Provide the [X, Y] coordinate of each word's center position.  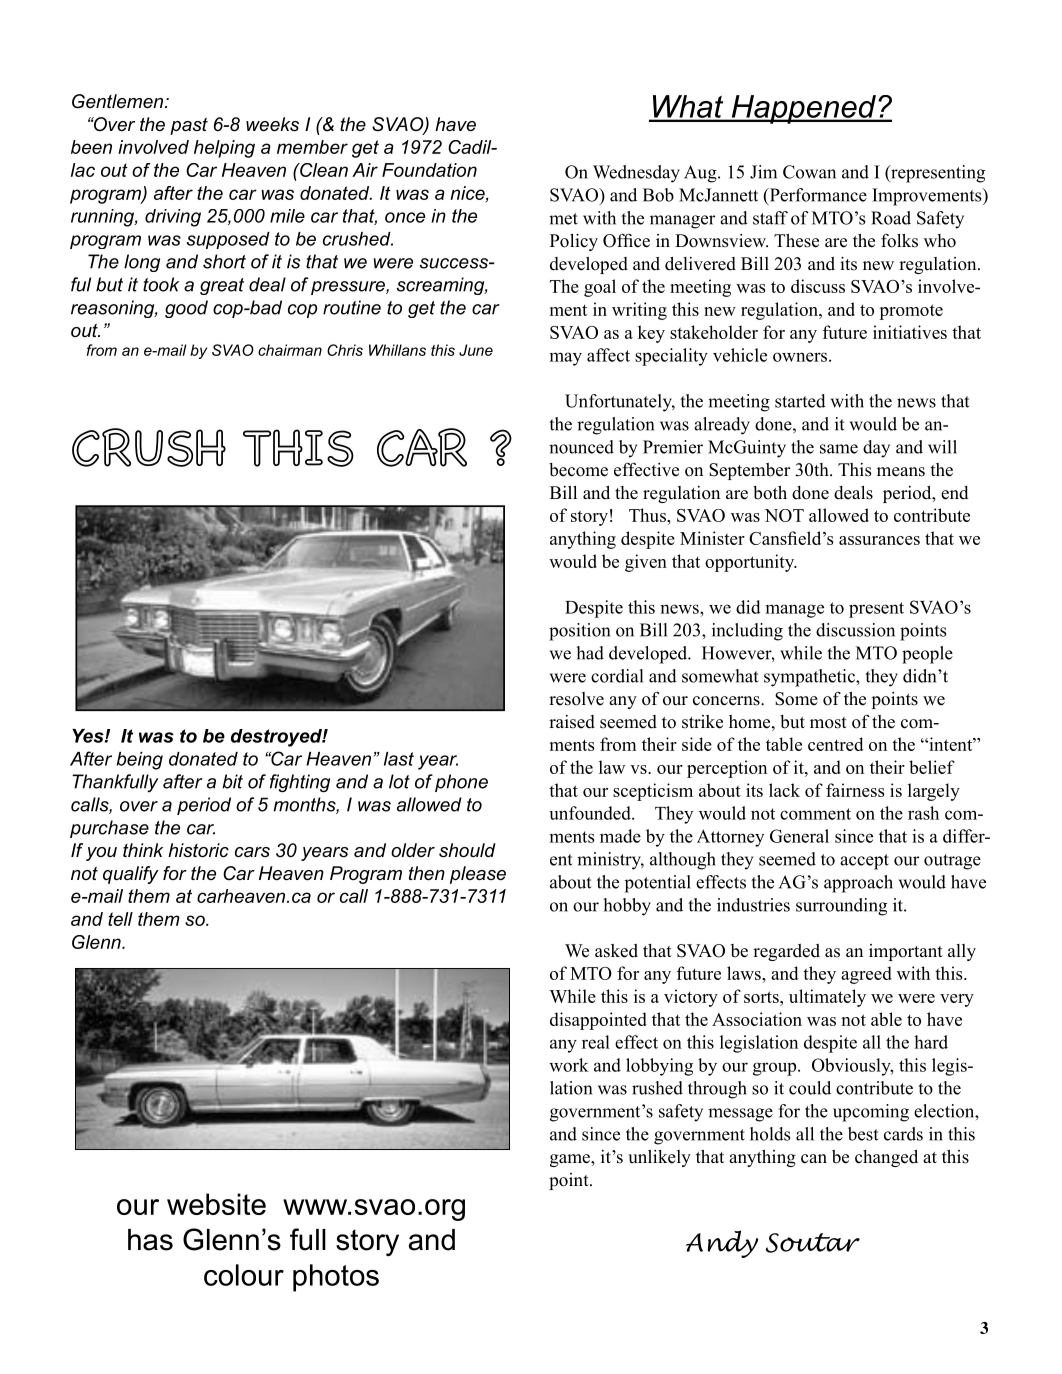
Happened [803, 109]
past [189, 126]
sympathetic [810, 678]
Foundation [429, 170]
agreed [866, 975]
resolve [576, 699]
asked [616, 951]
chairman [290, 350]
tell [120, 919]
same [839, 449]
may [565, 359]
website [216, 1204]
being [140, 761]
